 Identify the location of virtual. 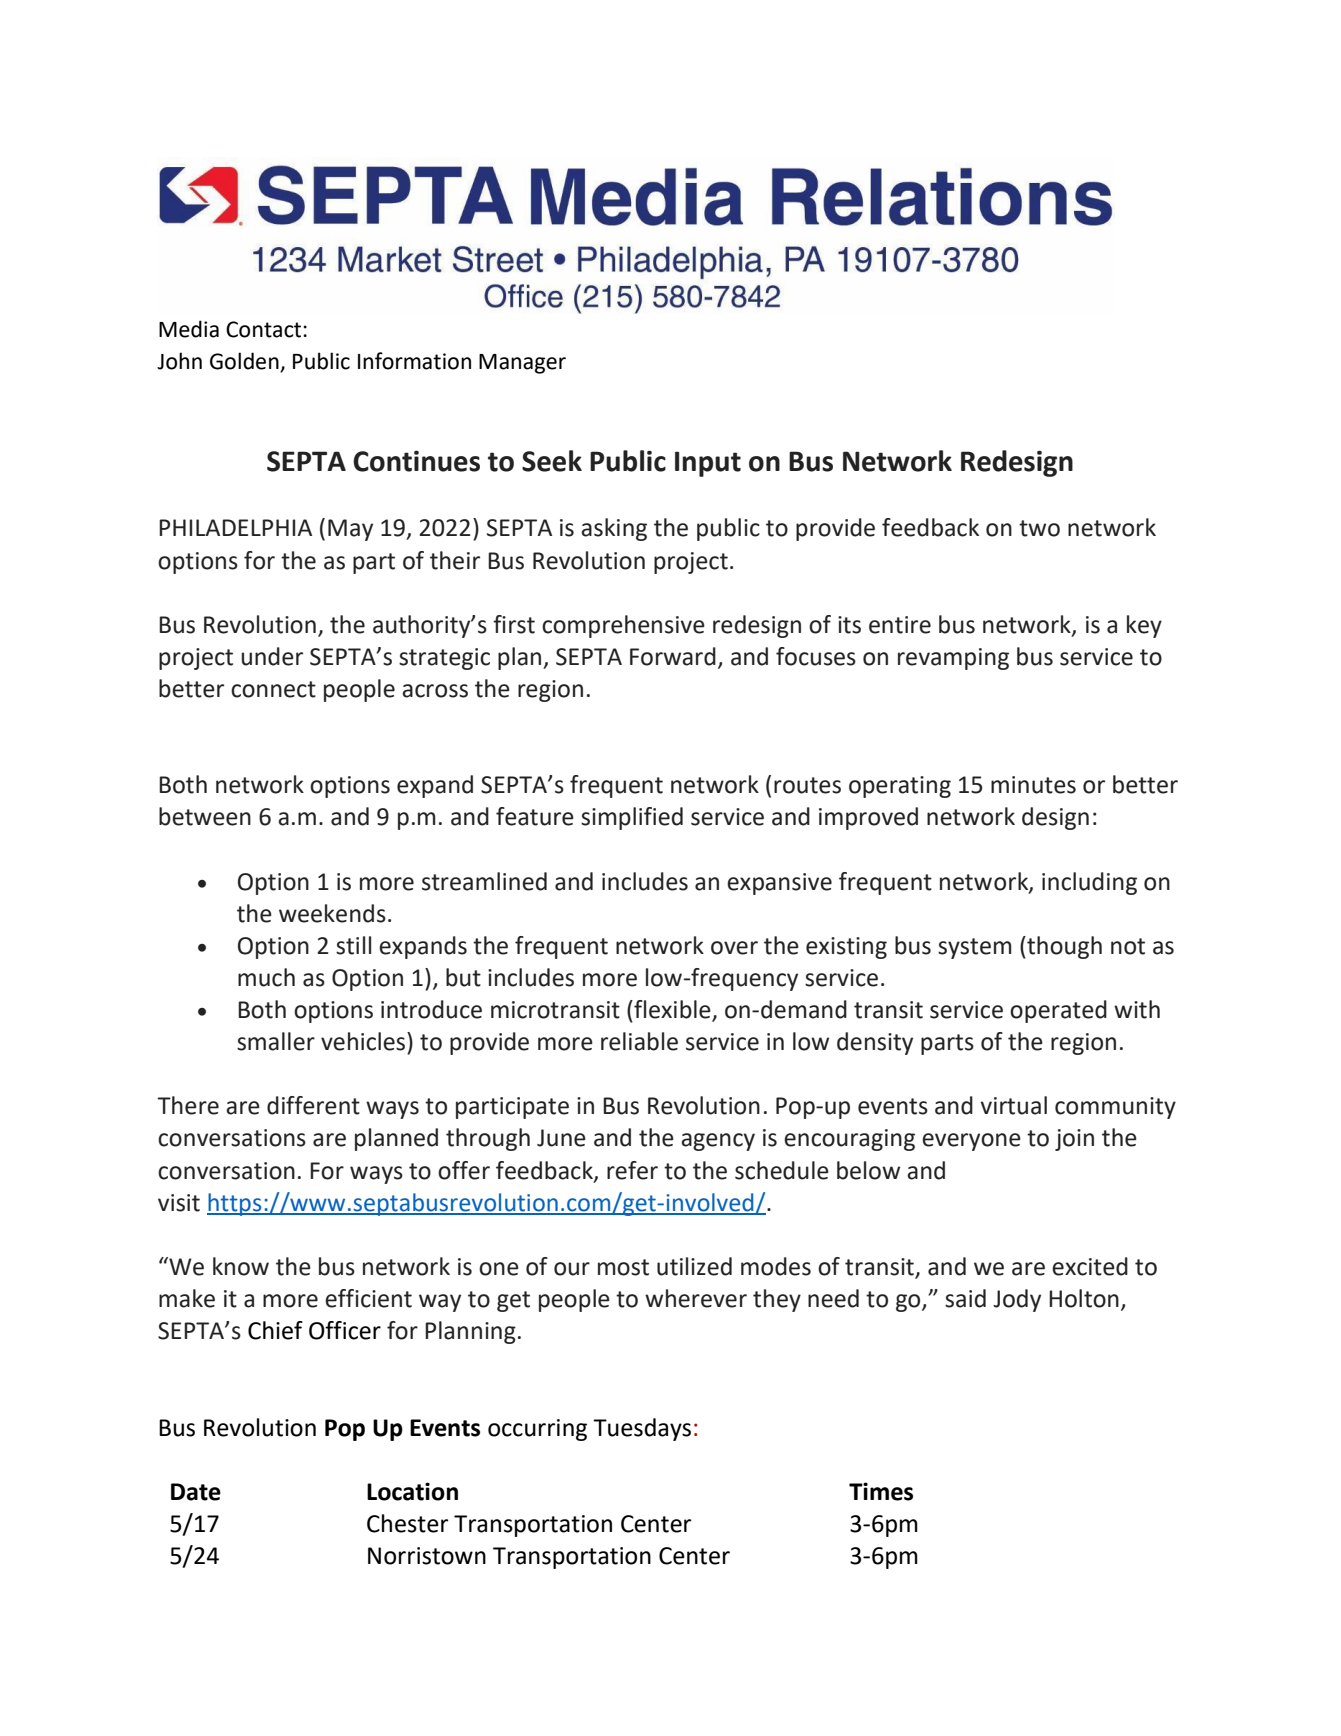
(1013, 1105).
